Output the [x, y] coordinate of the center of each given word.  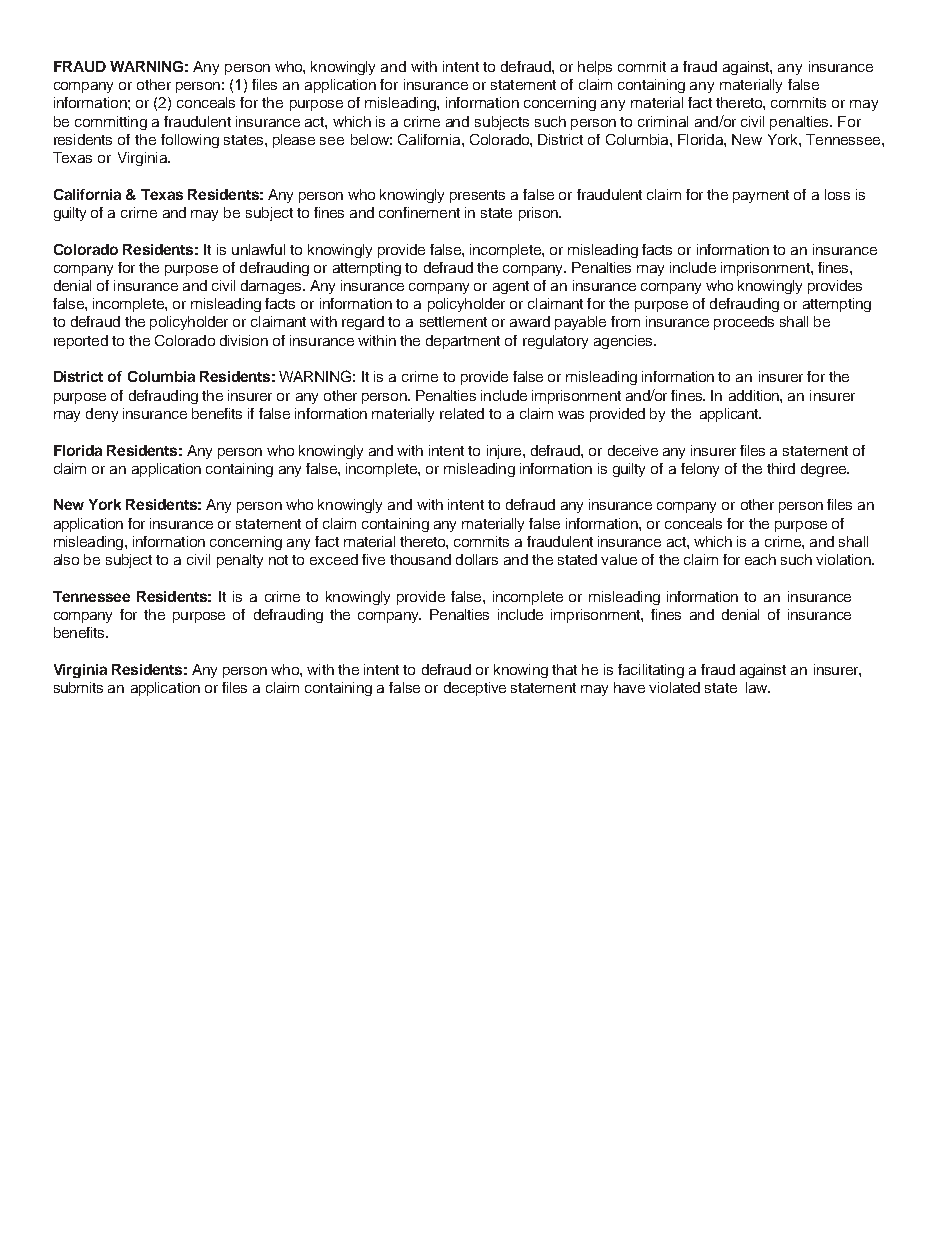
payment [761, 196]
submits [78, 687]
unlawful [258, 249]
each [760, 559]
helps [595, 68]
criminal [663, 121]
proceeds [744, 323]
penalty [240, 561]
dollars [477, 559]
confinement [419, 212]
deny [102, 415]
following [190, 141]
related [462, 413]
